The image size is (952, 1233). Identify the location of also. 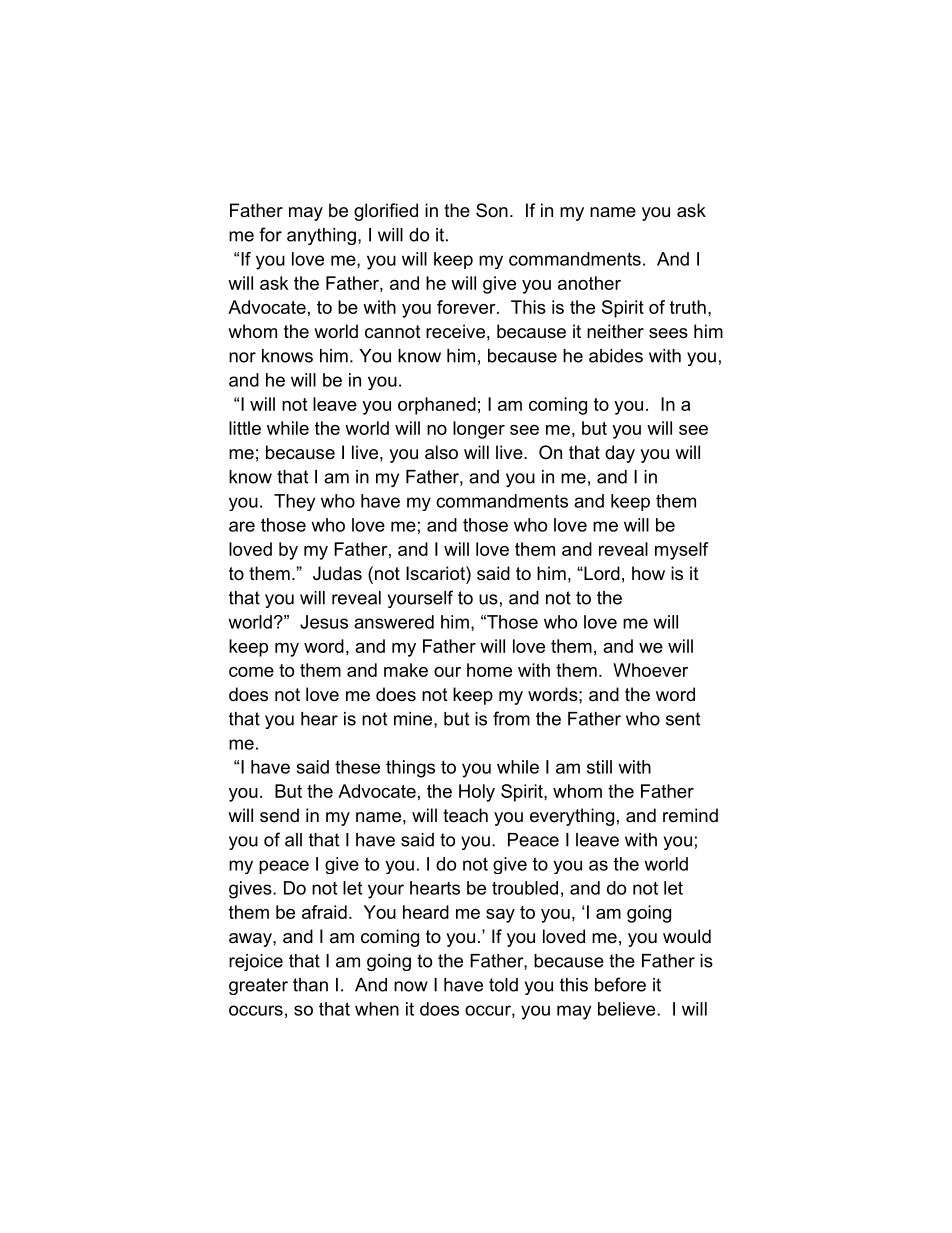
(441, 452).
